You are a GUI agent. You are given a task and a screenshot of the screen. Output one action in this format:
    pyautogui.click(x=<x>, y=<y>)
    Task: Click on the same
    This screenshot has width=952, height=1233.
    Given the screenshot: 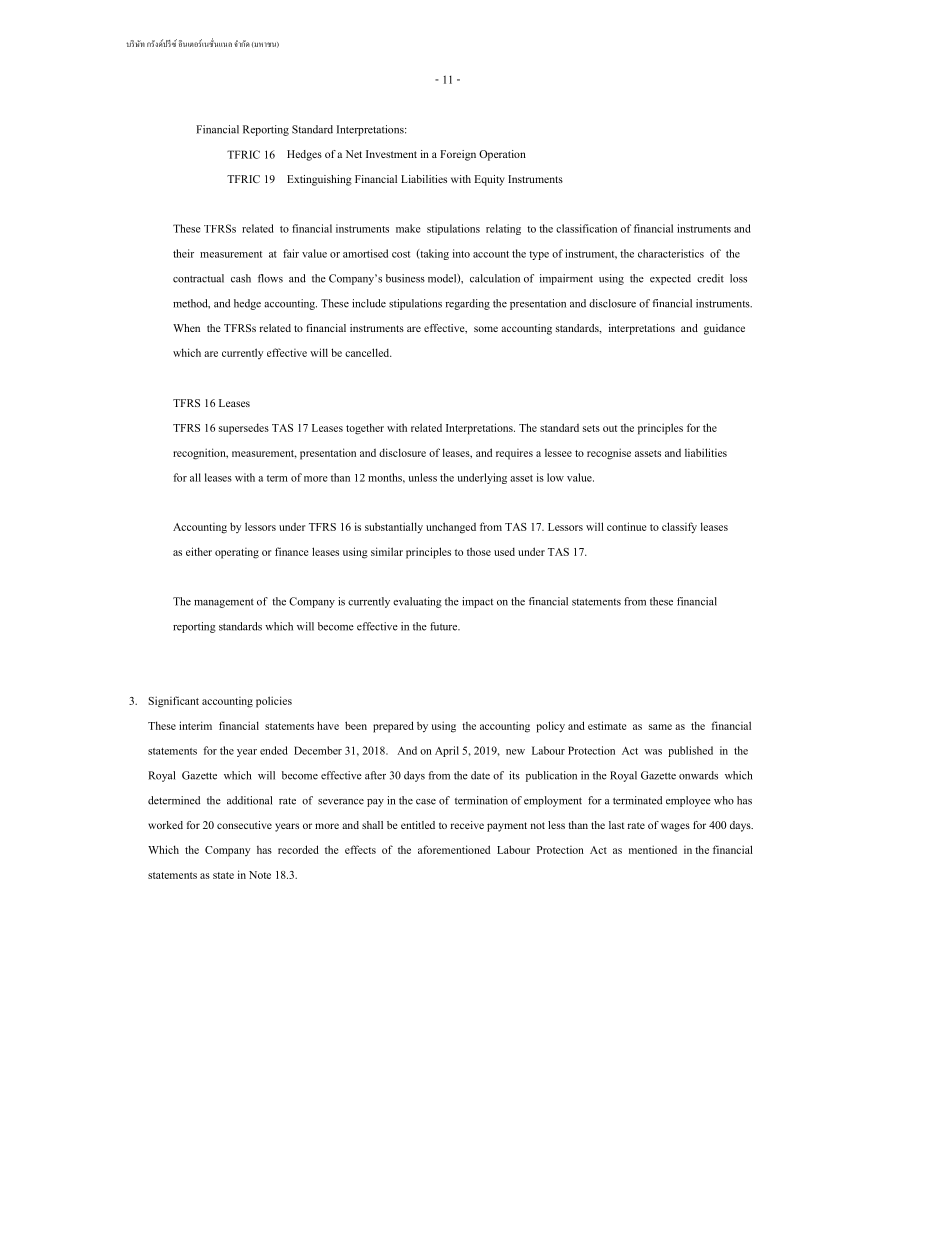 What is the action you would take?
    pyautogui.click(x=660, y=727)
